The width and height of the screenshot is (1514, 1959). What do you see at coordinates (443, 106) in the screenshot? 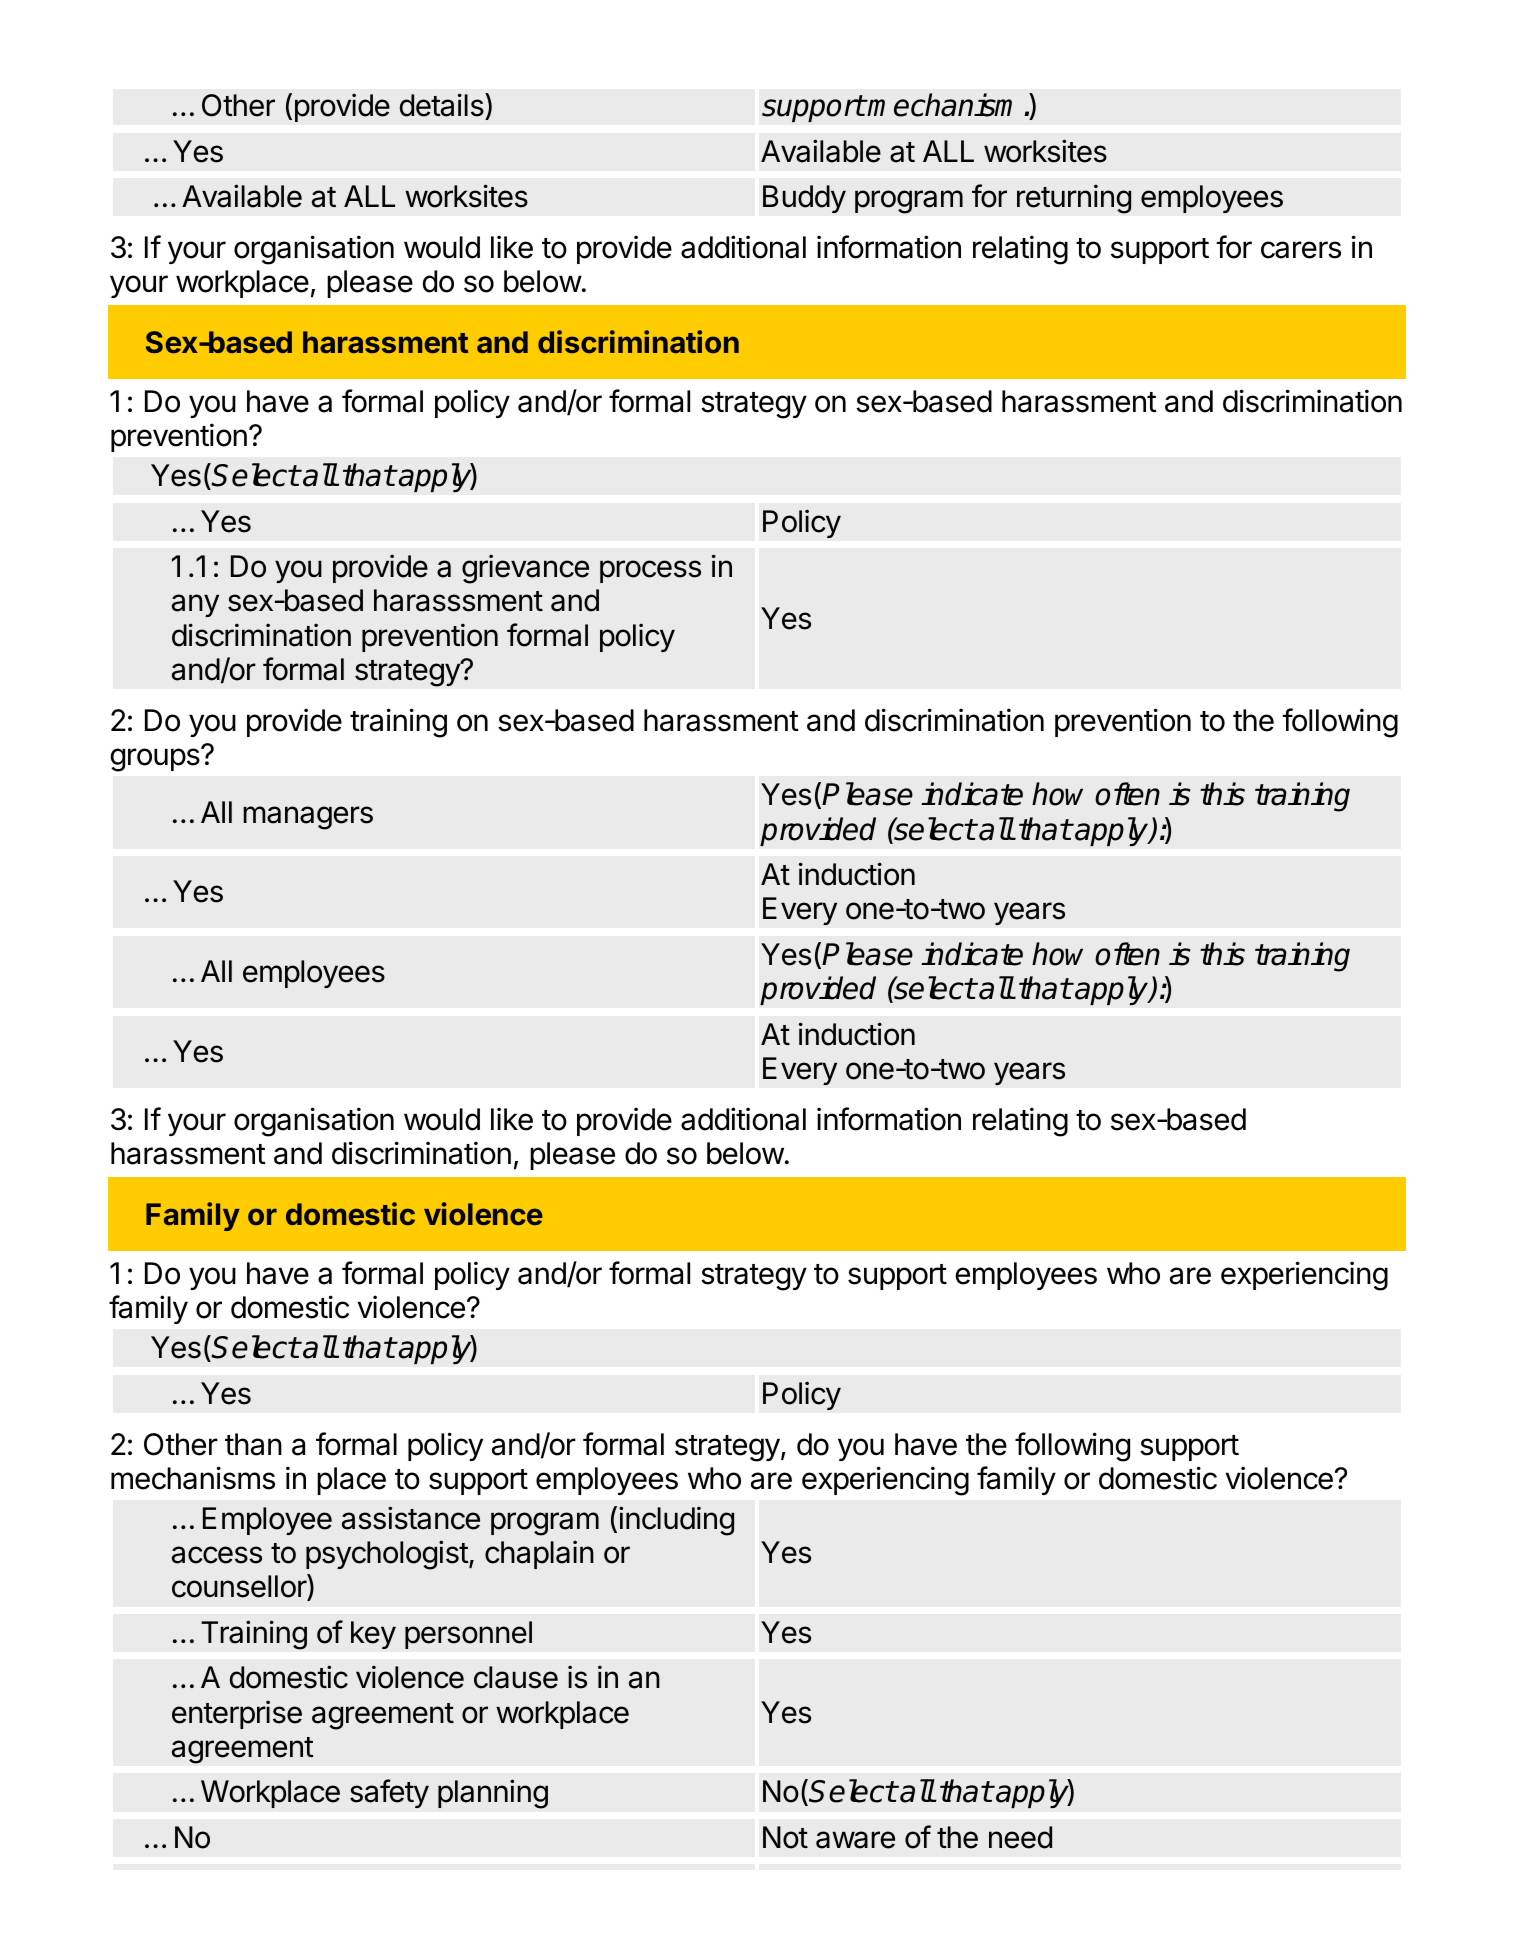
I see `details` at bounding box center [443, 106].
